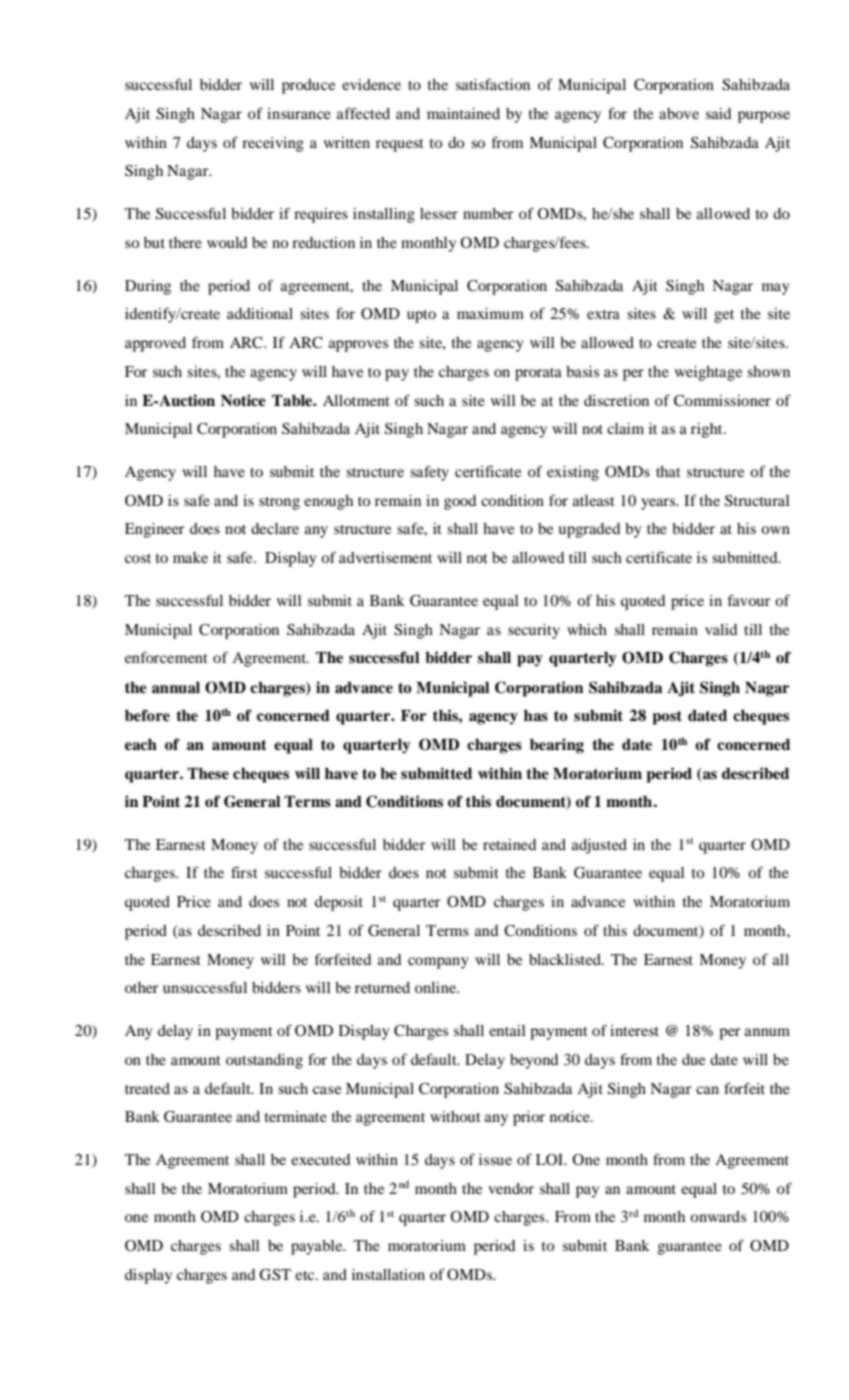 The width and height of the screenshot is (849, 1400). What do you see at coordinates (142, 987) in the screenshot?
I see `other` at bounding box center [142, 987].
